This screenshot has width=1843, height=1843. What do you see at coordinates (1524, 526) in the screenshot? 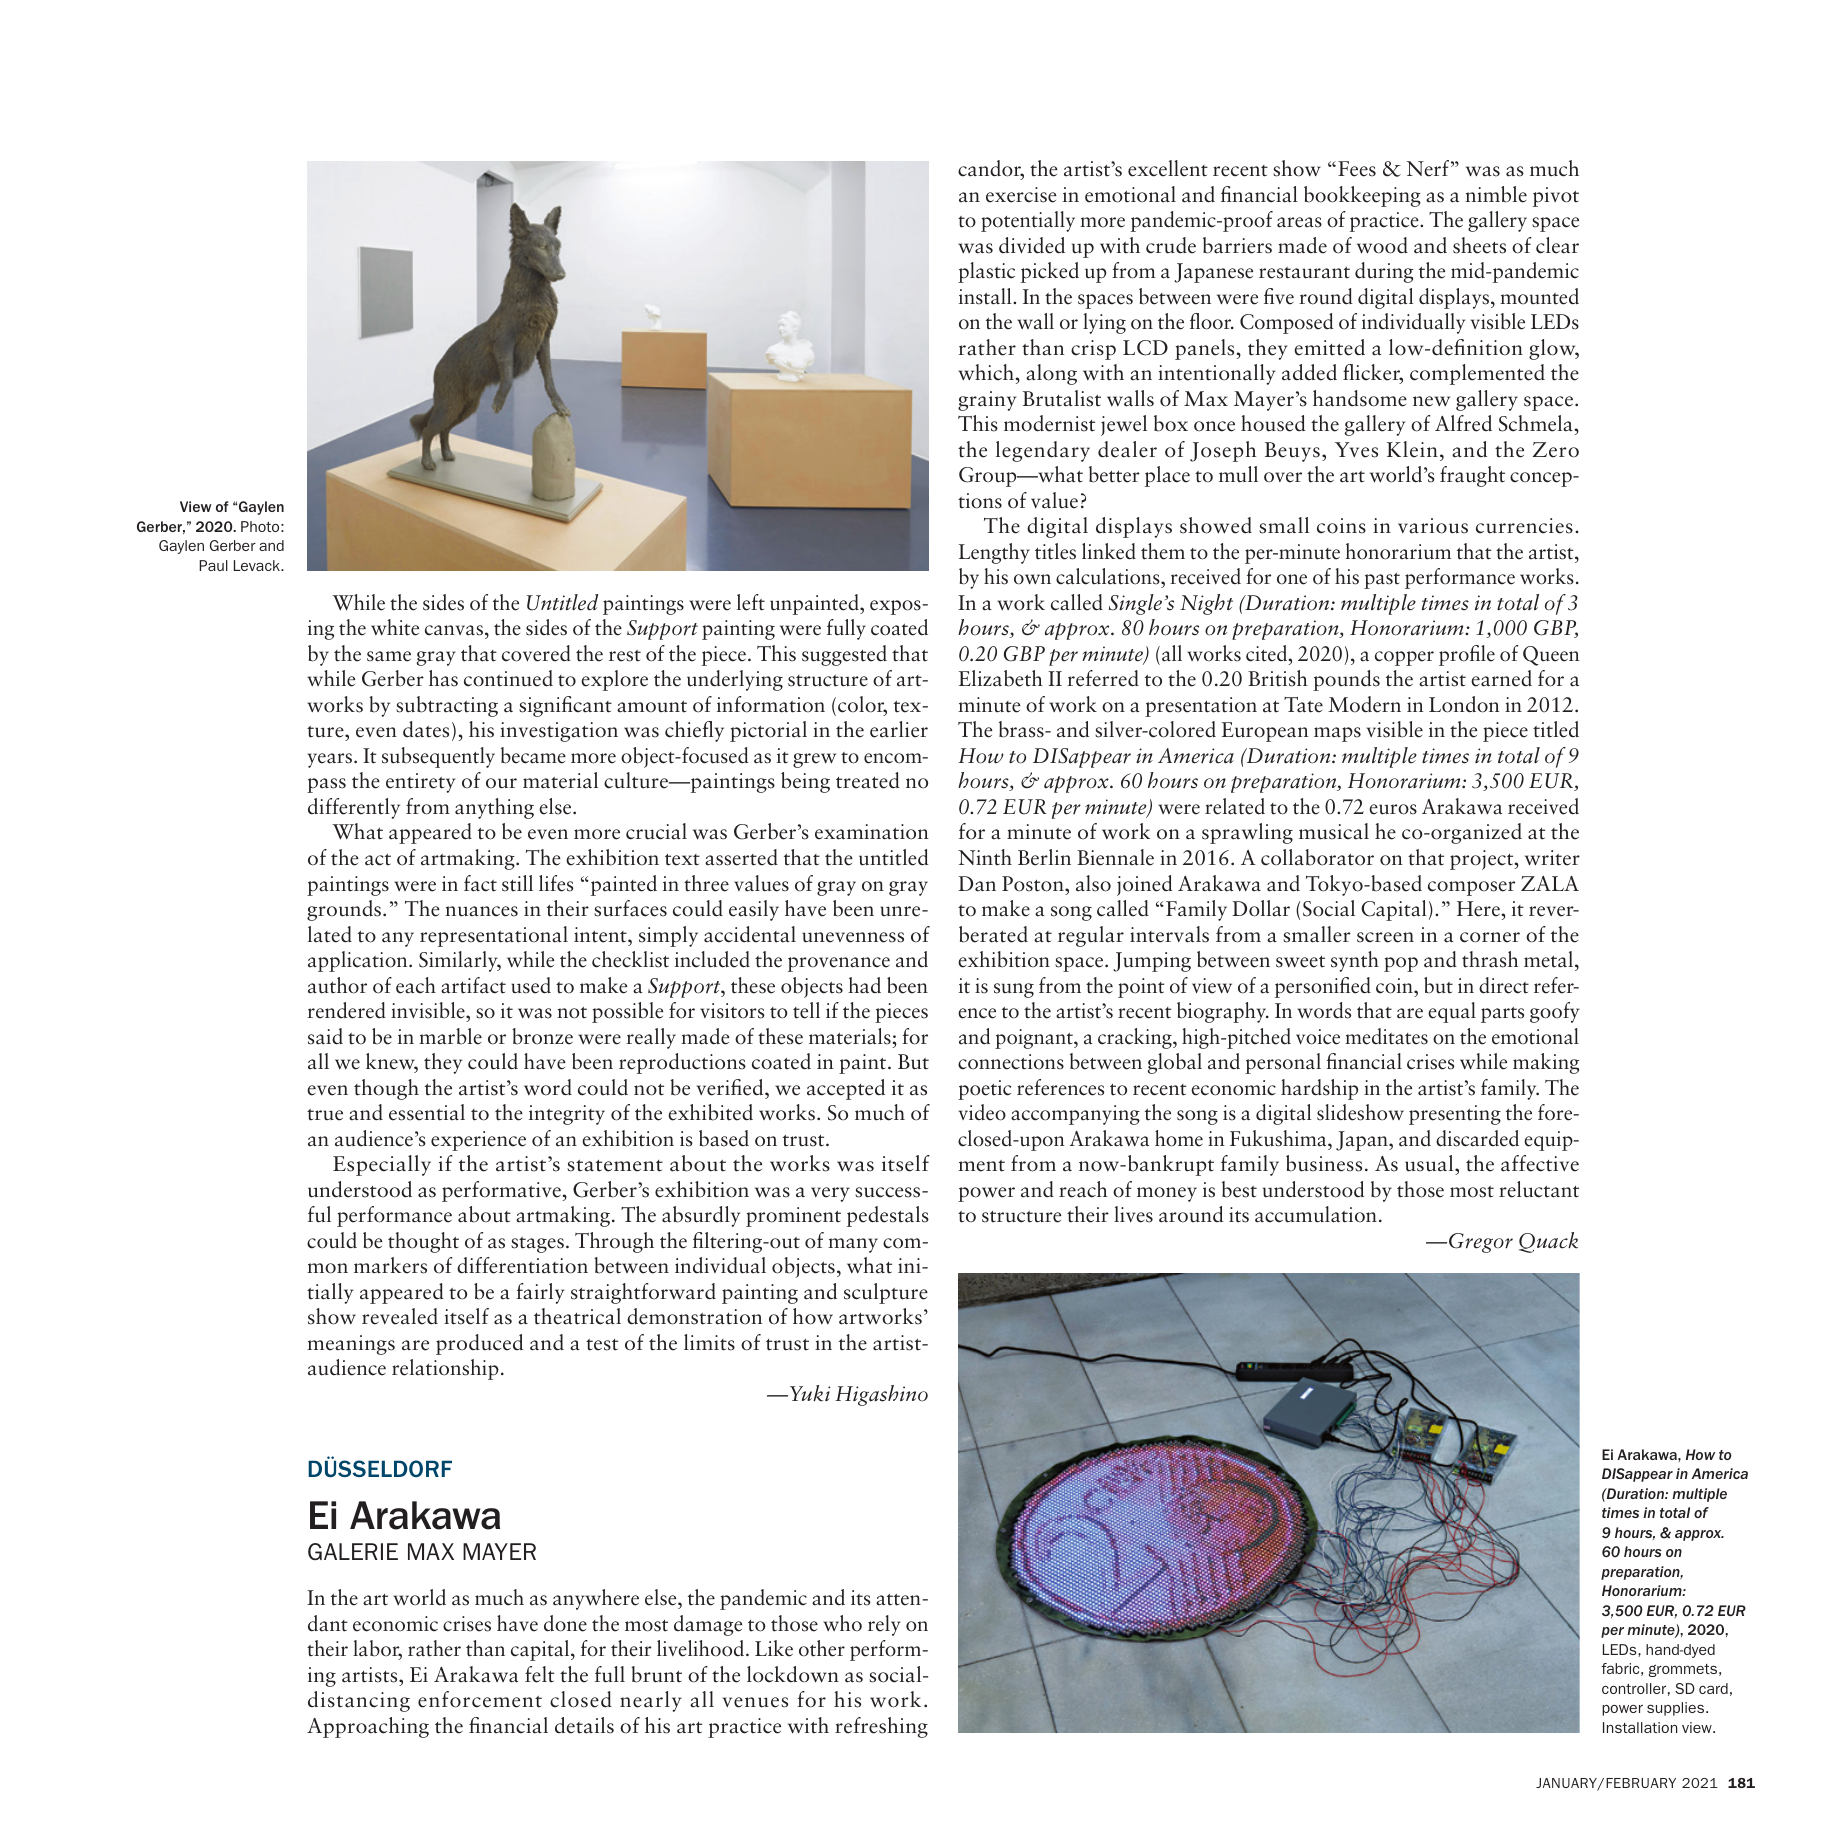
I see `currencies` at bounding box center [1524, 526].
